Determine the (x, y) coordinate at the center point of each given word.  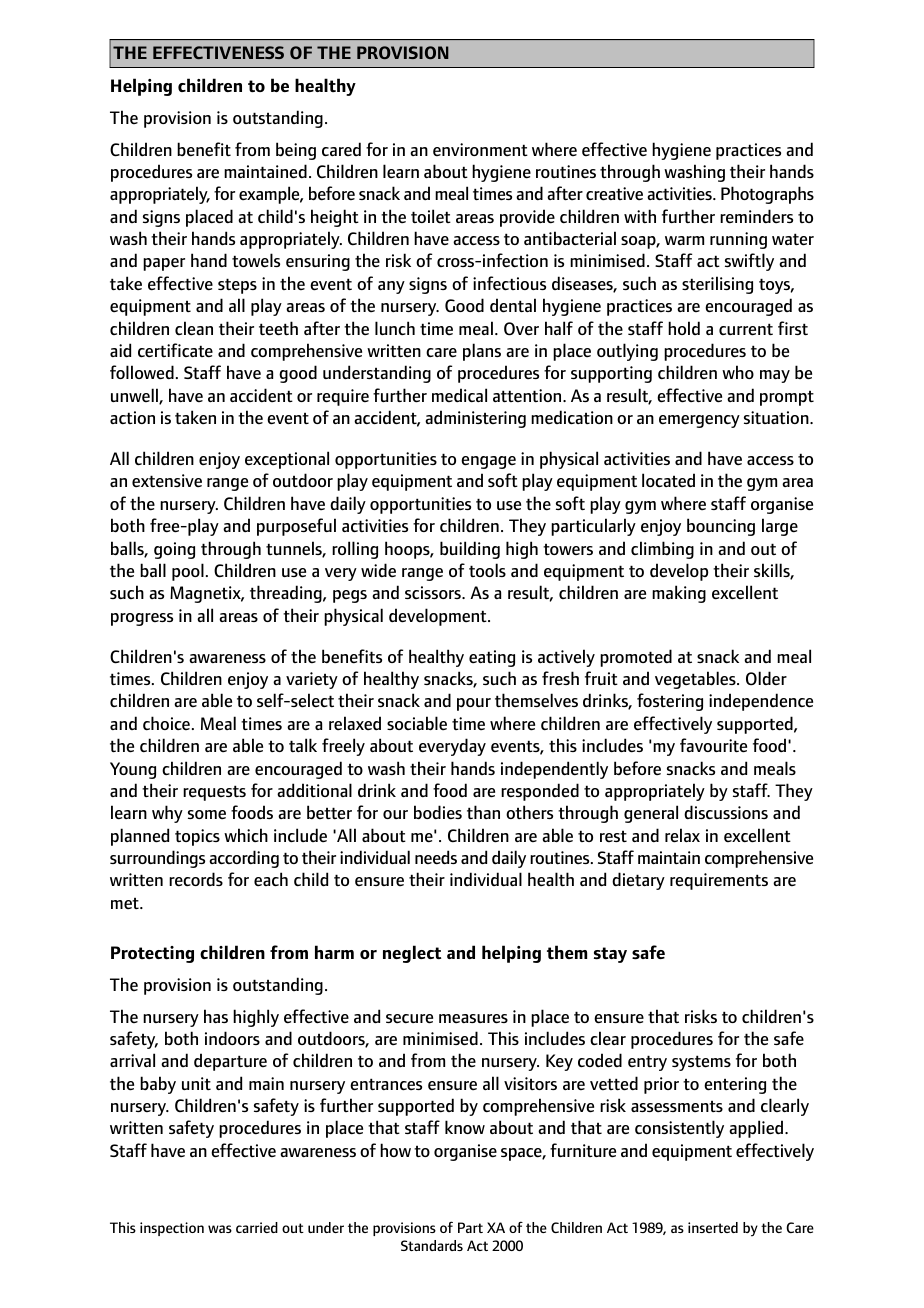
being (296, 151)
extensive (167, 481)
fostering (670, 702)
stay (610, 955)
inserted (713, 1227)
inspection (172, 1229)
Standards (432, 1245)
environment (480, 149)
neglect (412, 954)
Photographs (767, 195)
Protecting (152, 954)
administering (475, 419)
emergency (699, 421)
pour (474, 704)
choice (166, 723)
